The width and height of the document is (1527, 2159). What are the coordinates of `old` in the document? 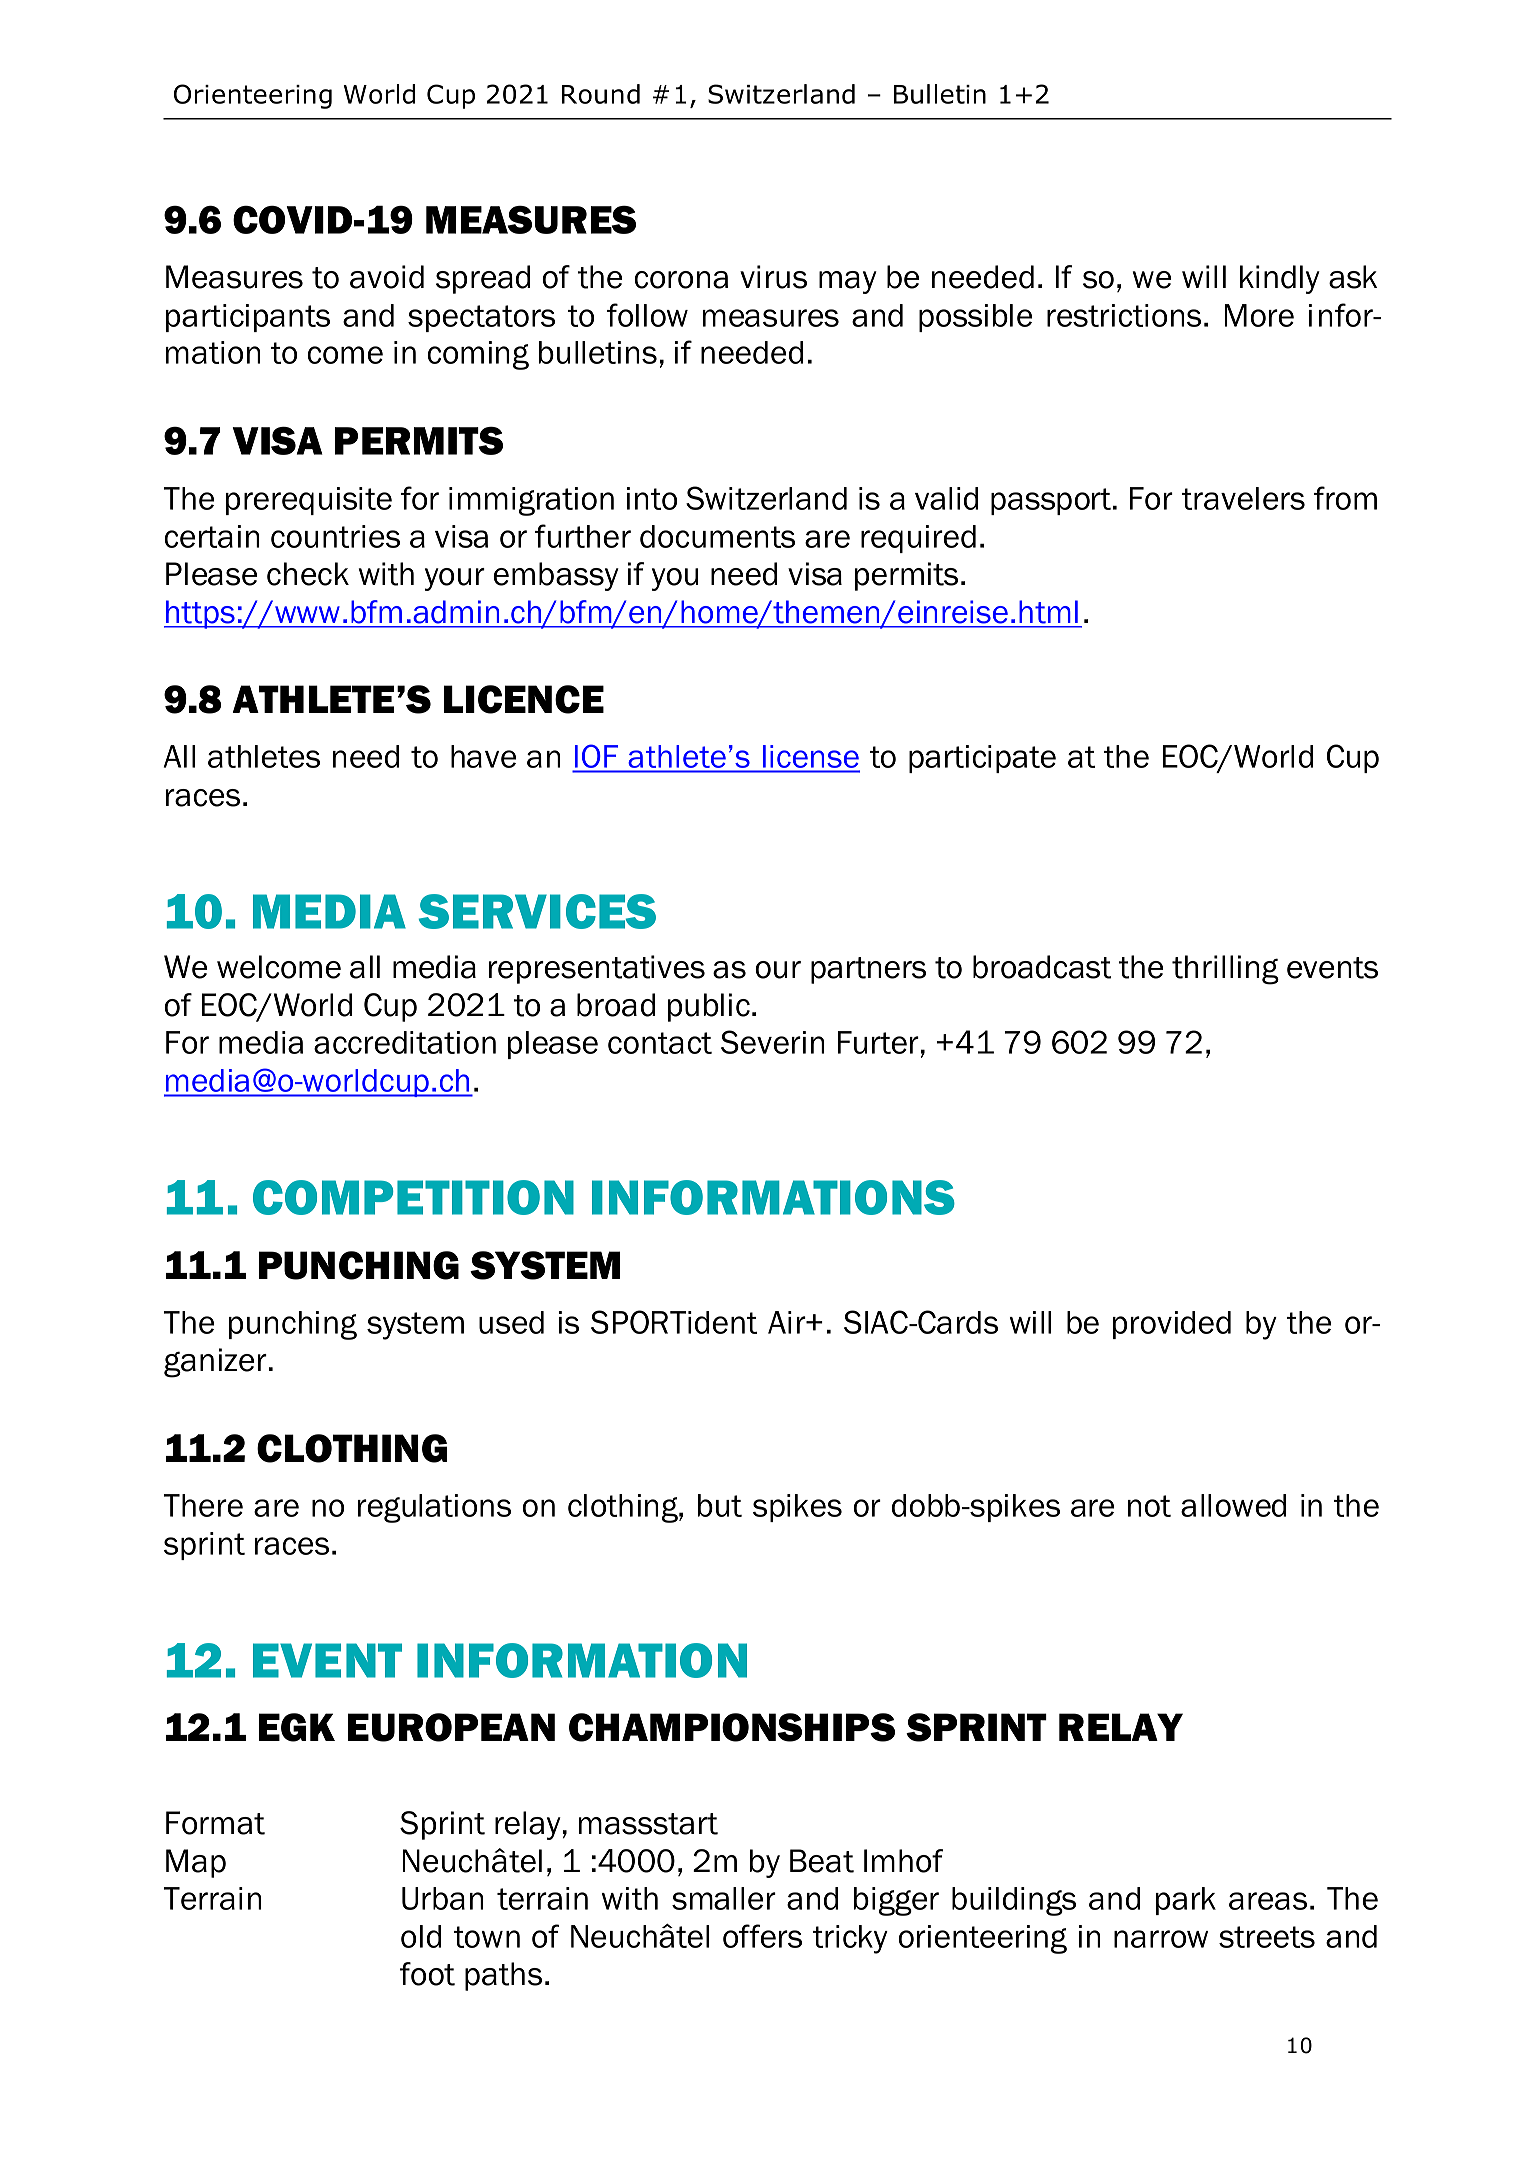 It's located at (421, 1936).
